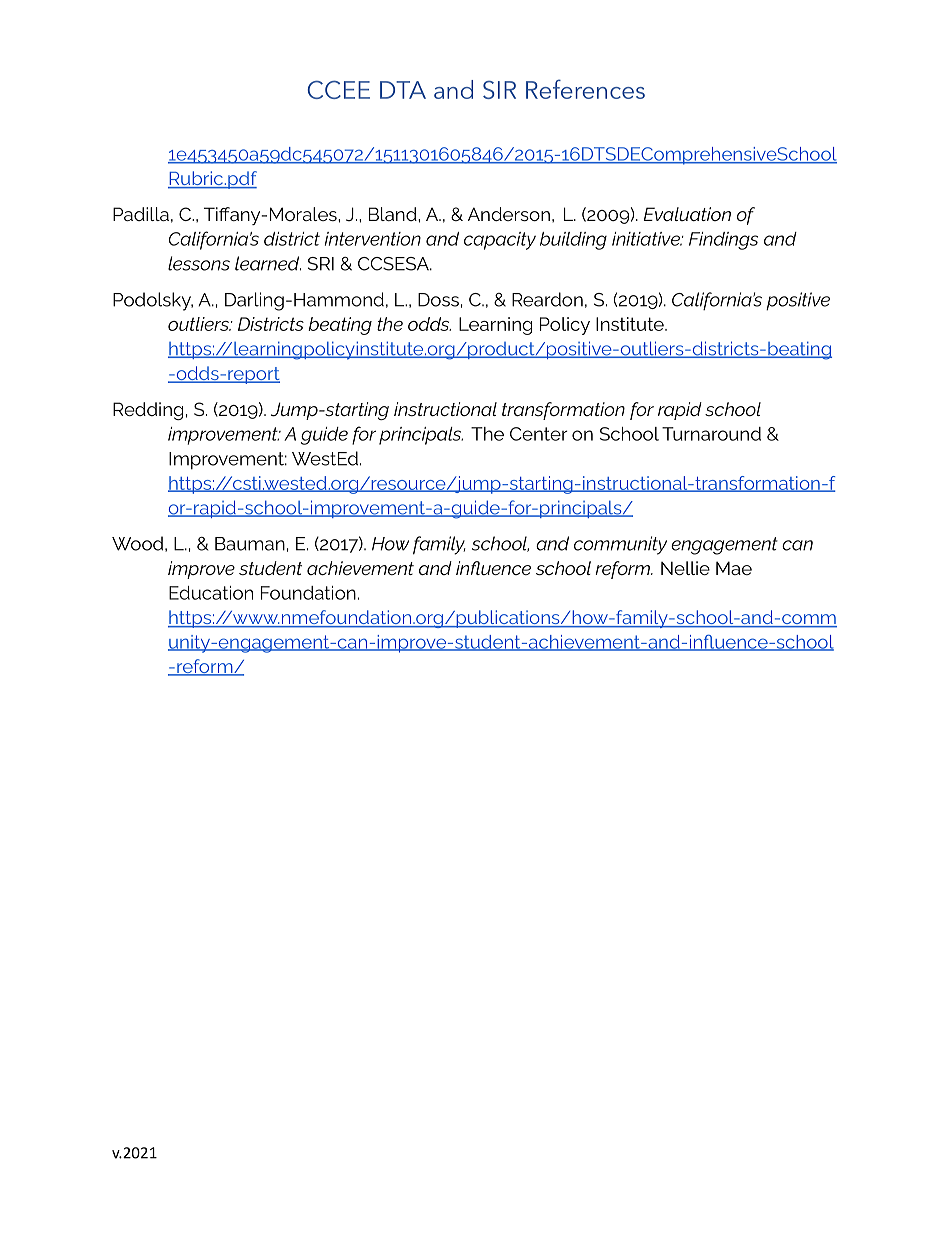 Image resolution: width=952 pixels, height=1233 pixels. I want to click on Center, so click(539, 434).
